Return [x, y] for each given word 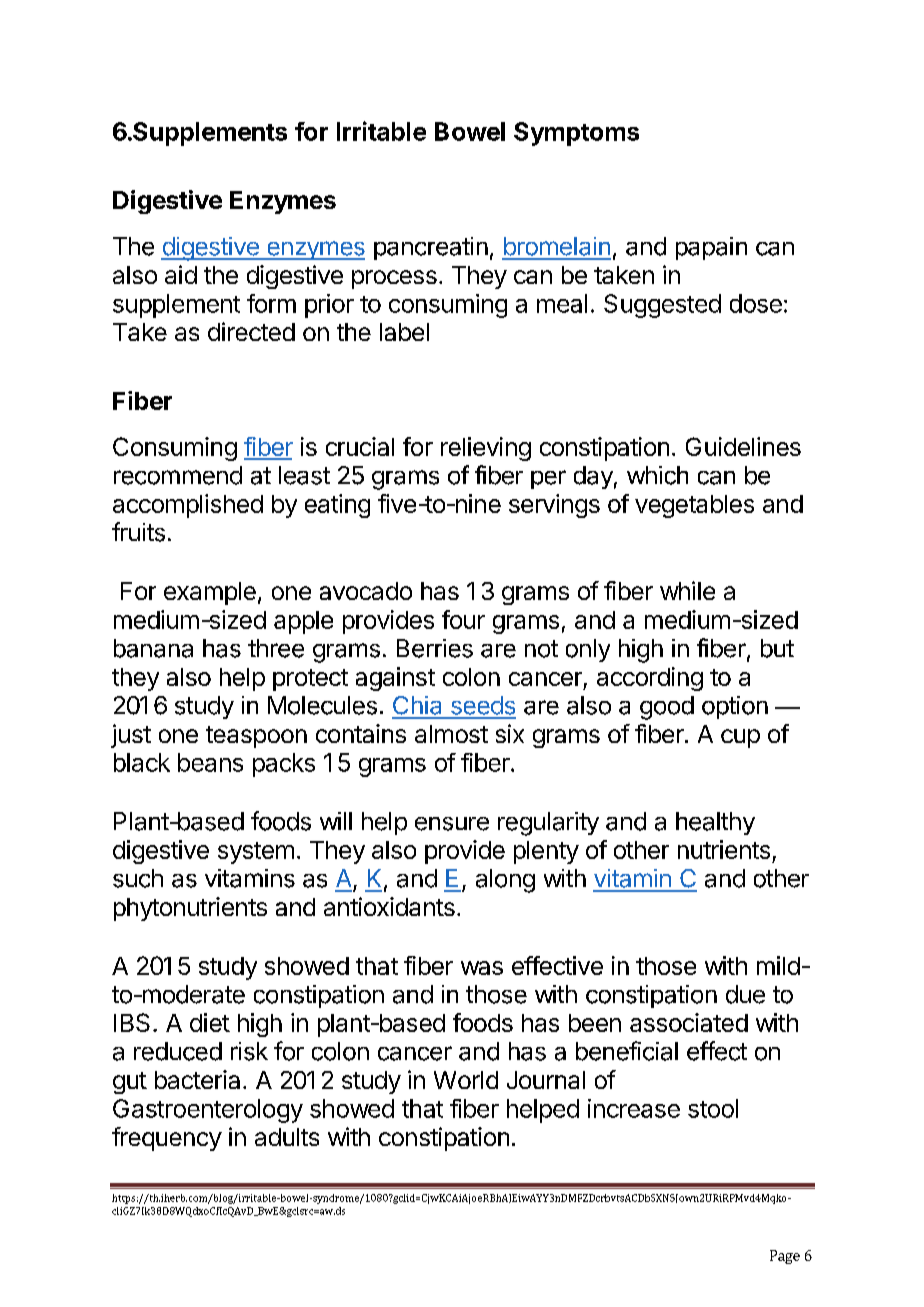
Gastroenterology [208, 1111]
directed [251, 331]
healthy [715, 823]
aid [181, 274]
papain [711, 248]
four [463, 619]
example [210, 593]
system [256, 853]
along [505, 881]
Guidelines [743, 446]
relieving [486, 449]
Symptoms [576, 134]
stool [713, 1108]
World [466, 1080]
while [687, 590]
